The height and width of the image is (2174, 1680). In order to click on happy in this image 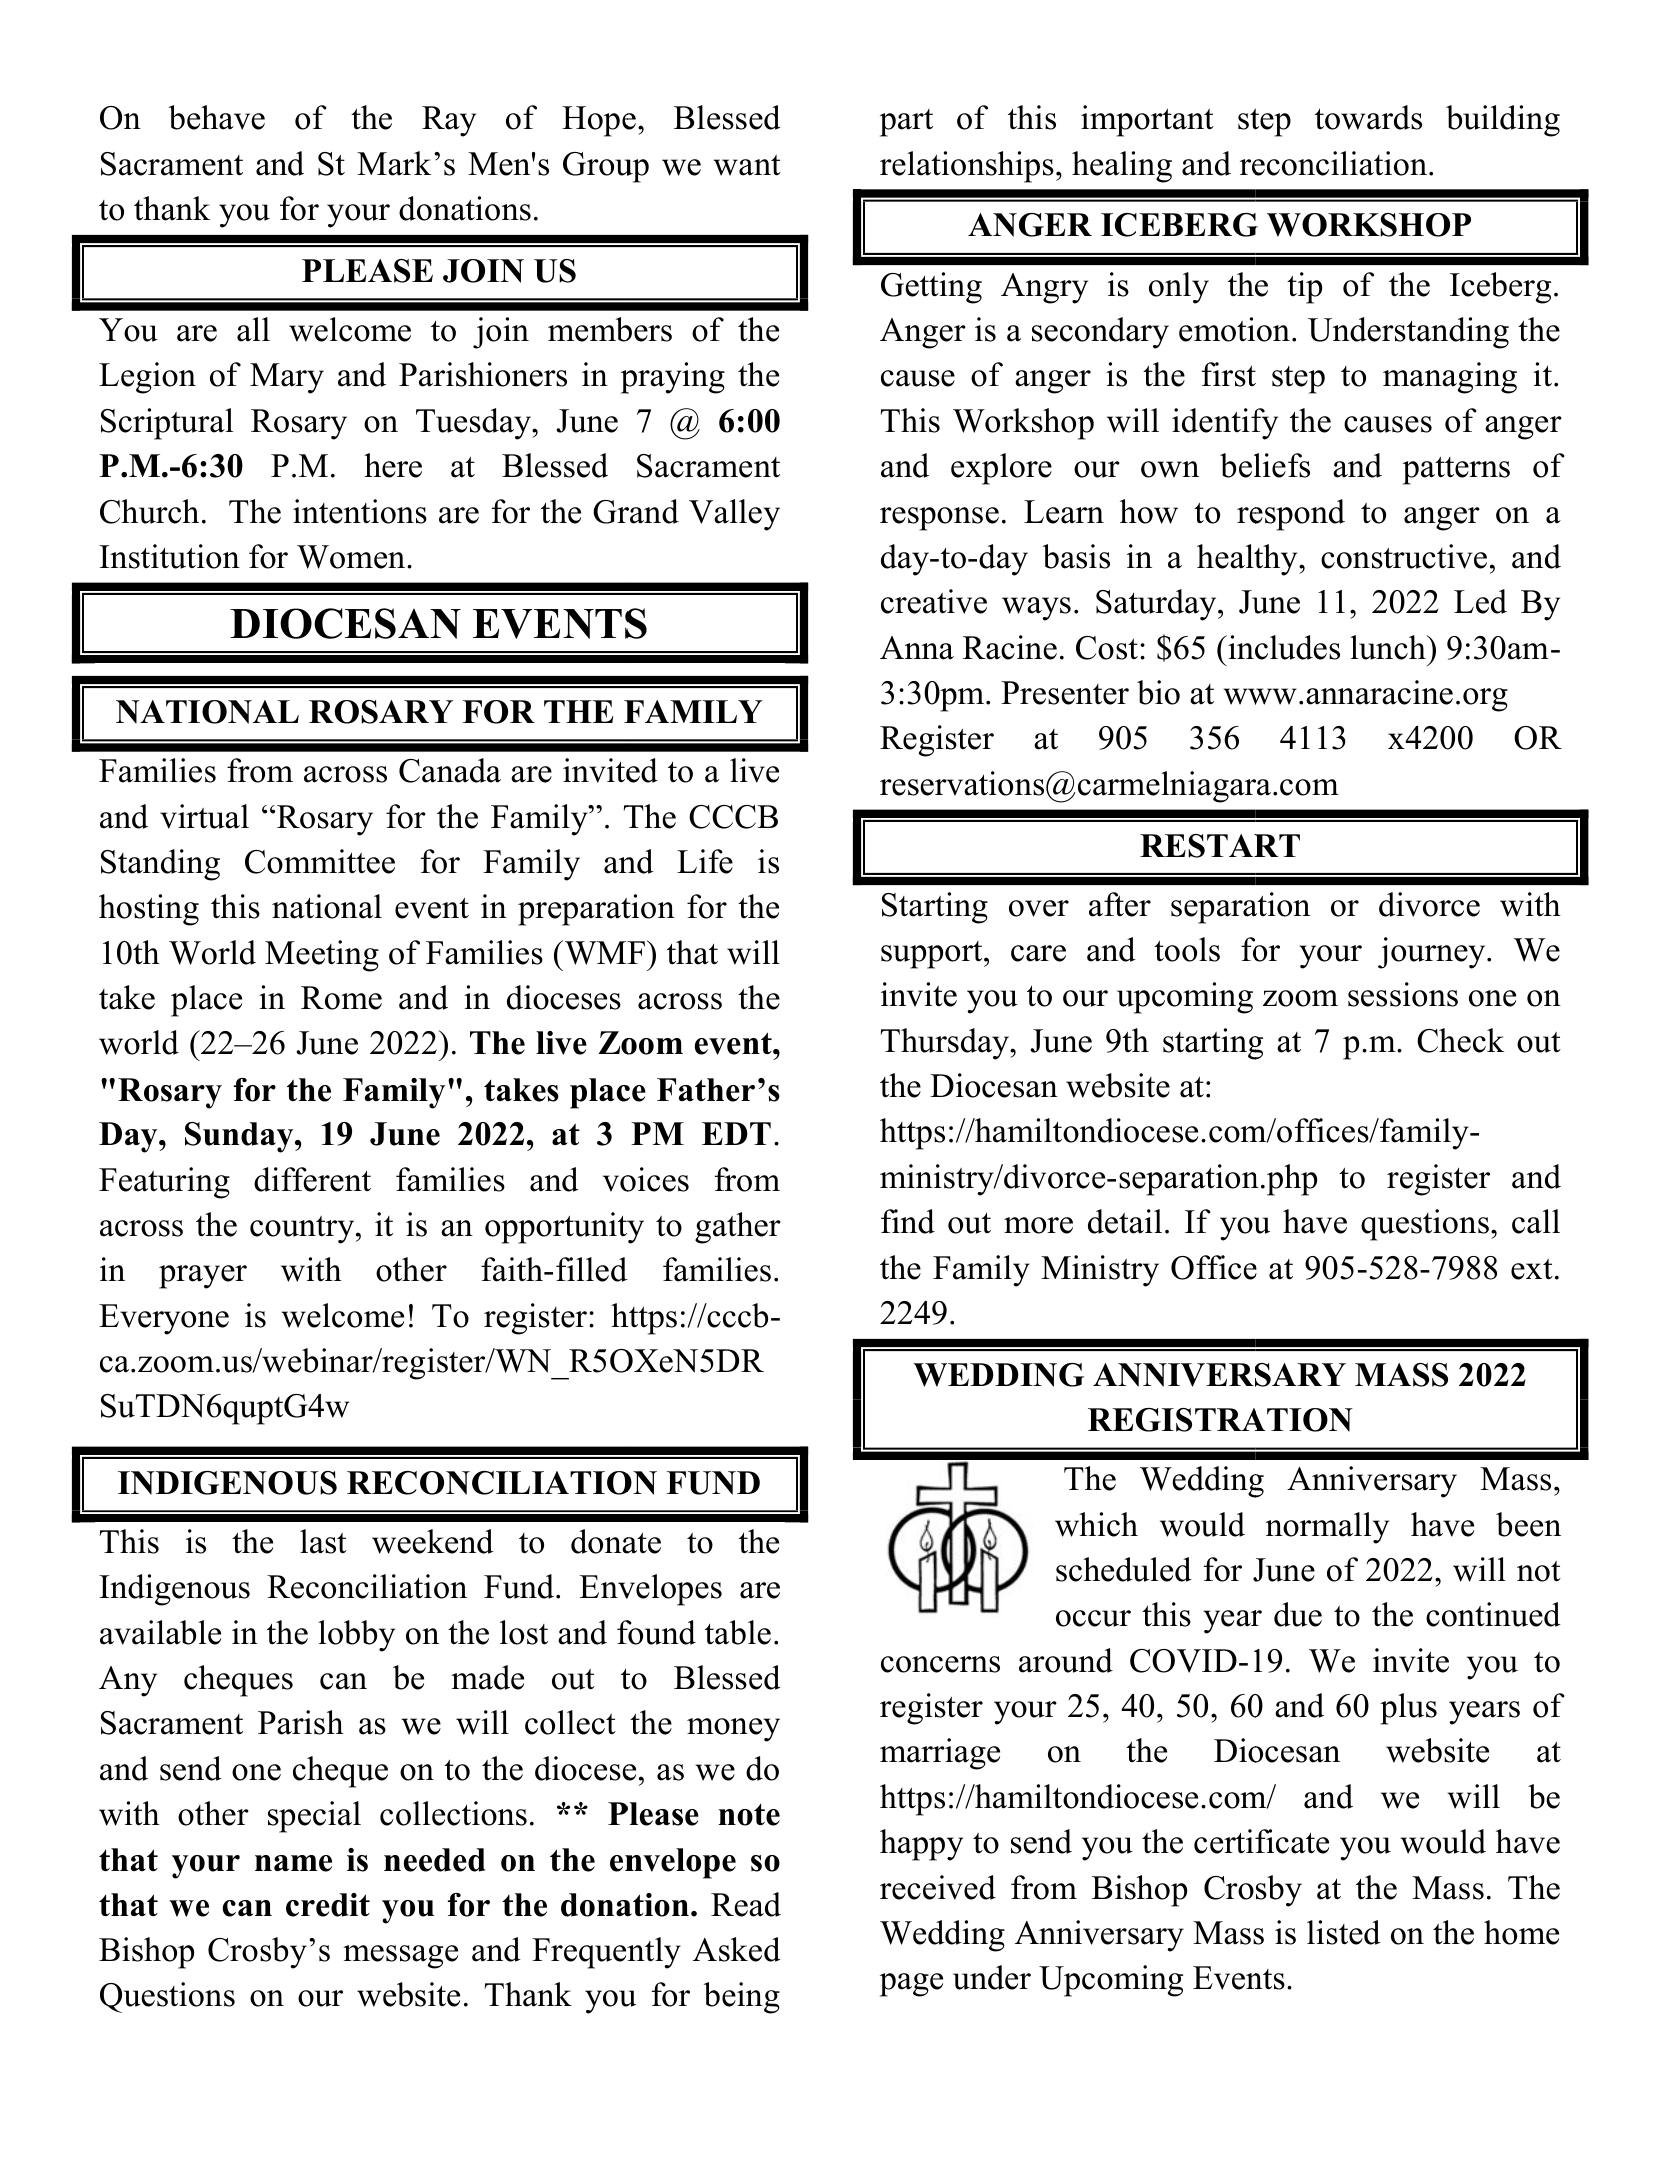, I will do `click(921, 1845)`.
